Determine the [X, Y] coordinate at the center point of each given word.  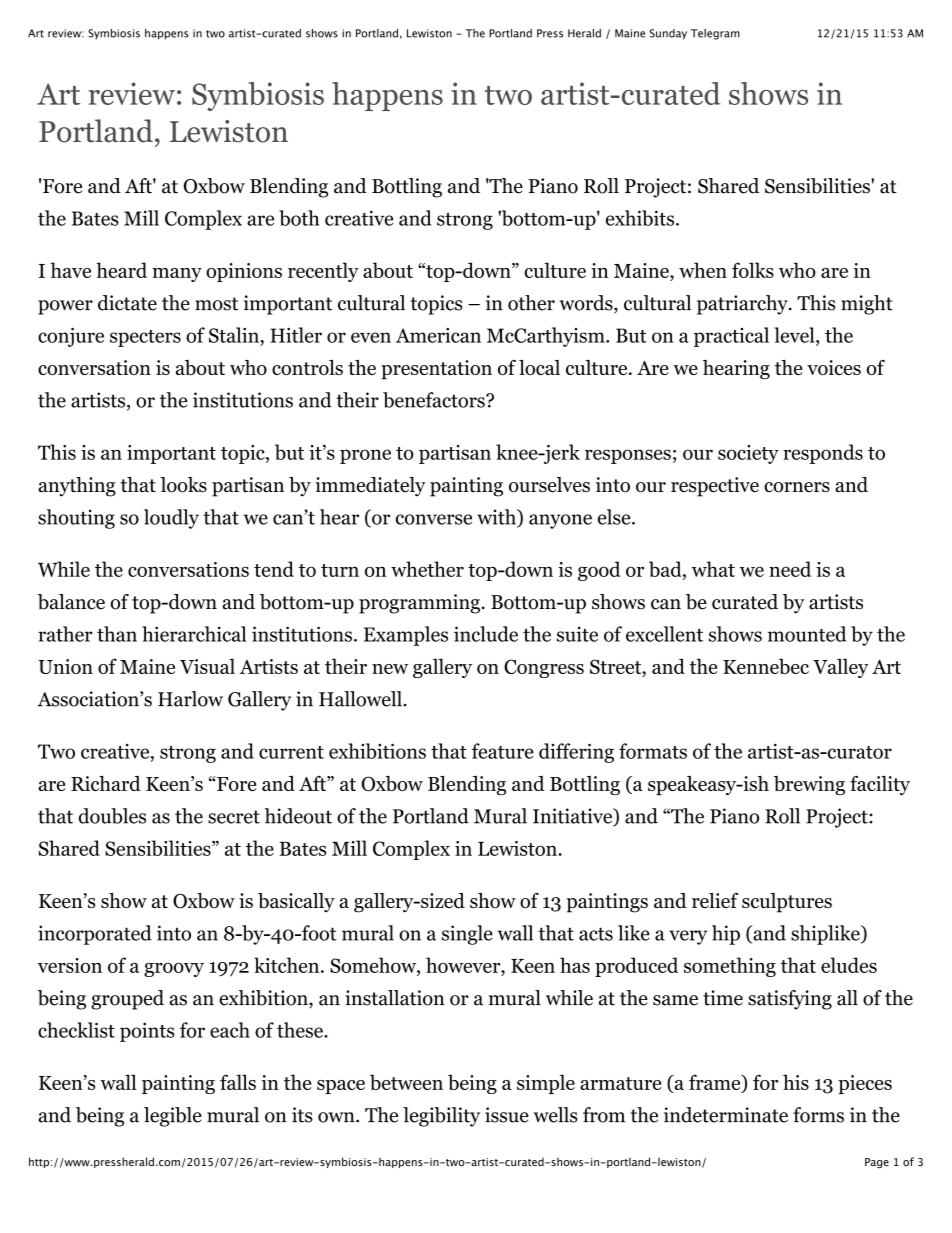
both [299, 218]
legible [173, 1117]
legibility [441, 1117]
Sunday [668, 34]
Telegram [715, 34]
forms [818, 1115]
